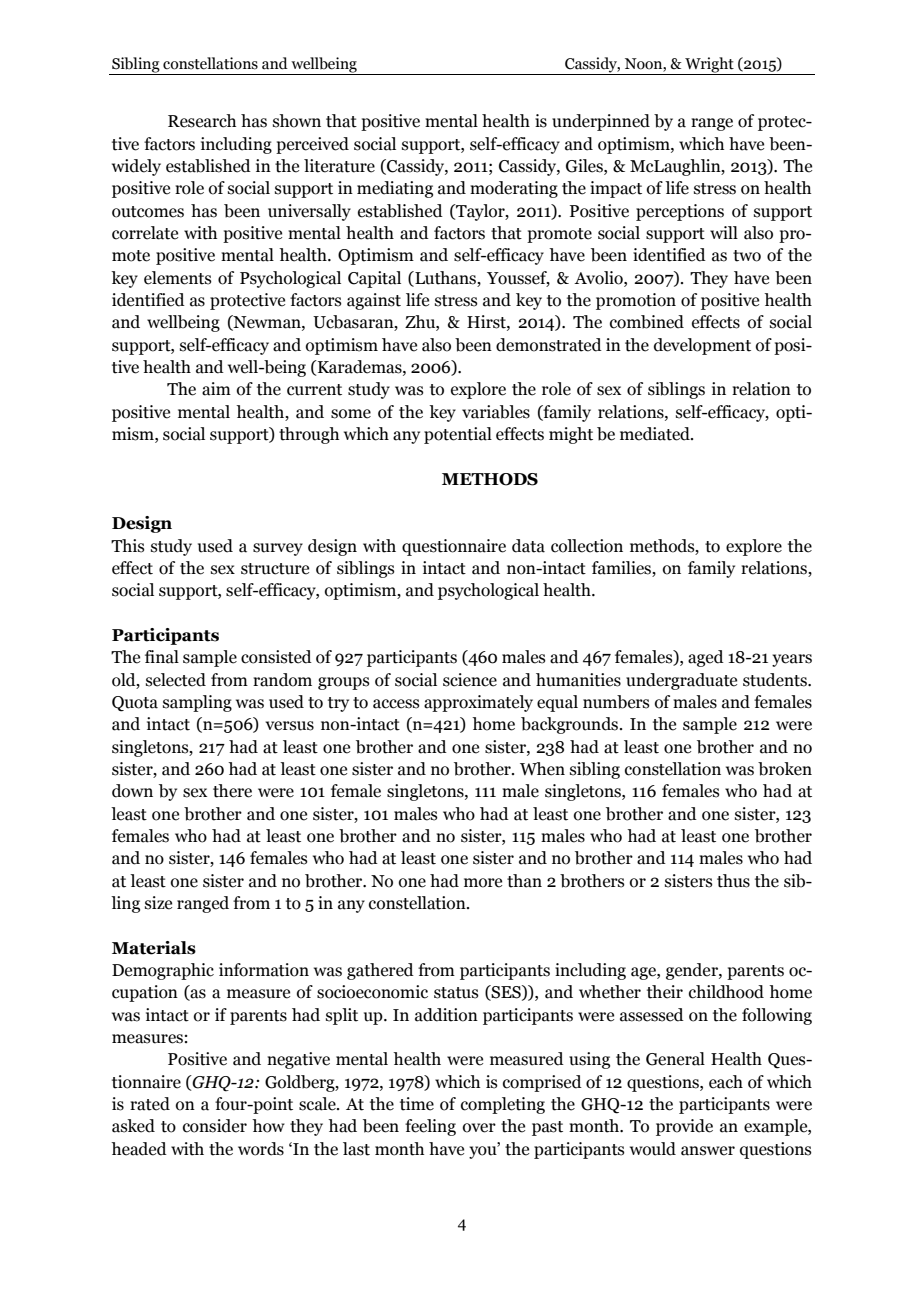 This screenshot has width=924, height=1308. Describe the element at coordinates (470, 680) in the screenshot. I see `science` at that location.
